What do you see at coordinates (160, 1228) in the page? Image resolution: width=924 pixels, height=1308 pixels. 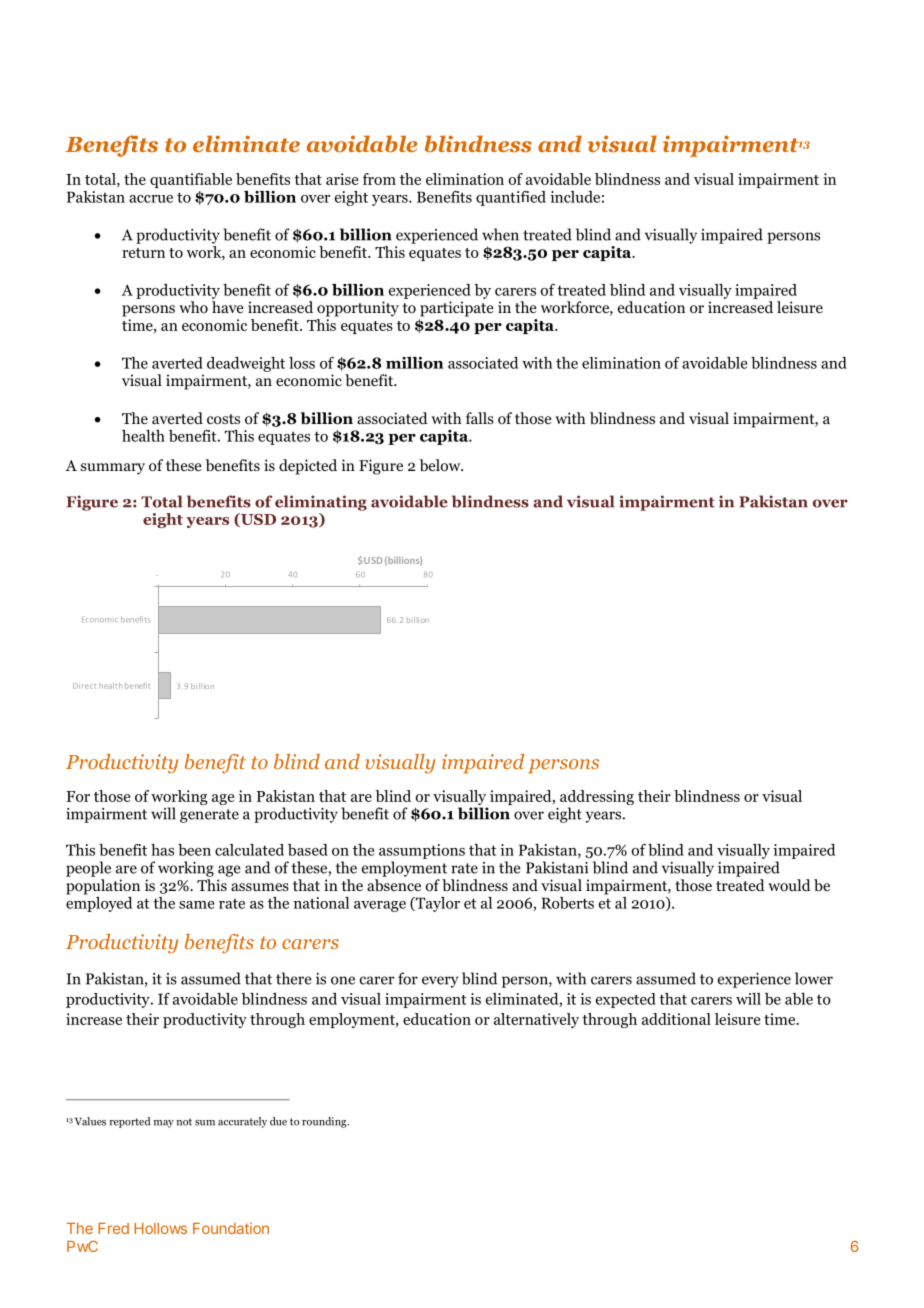 I see `Hollows` at bounding box center [160, 1228].
